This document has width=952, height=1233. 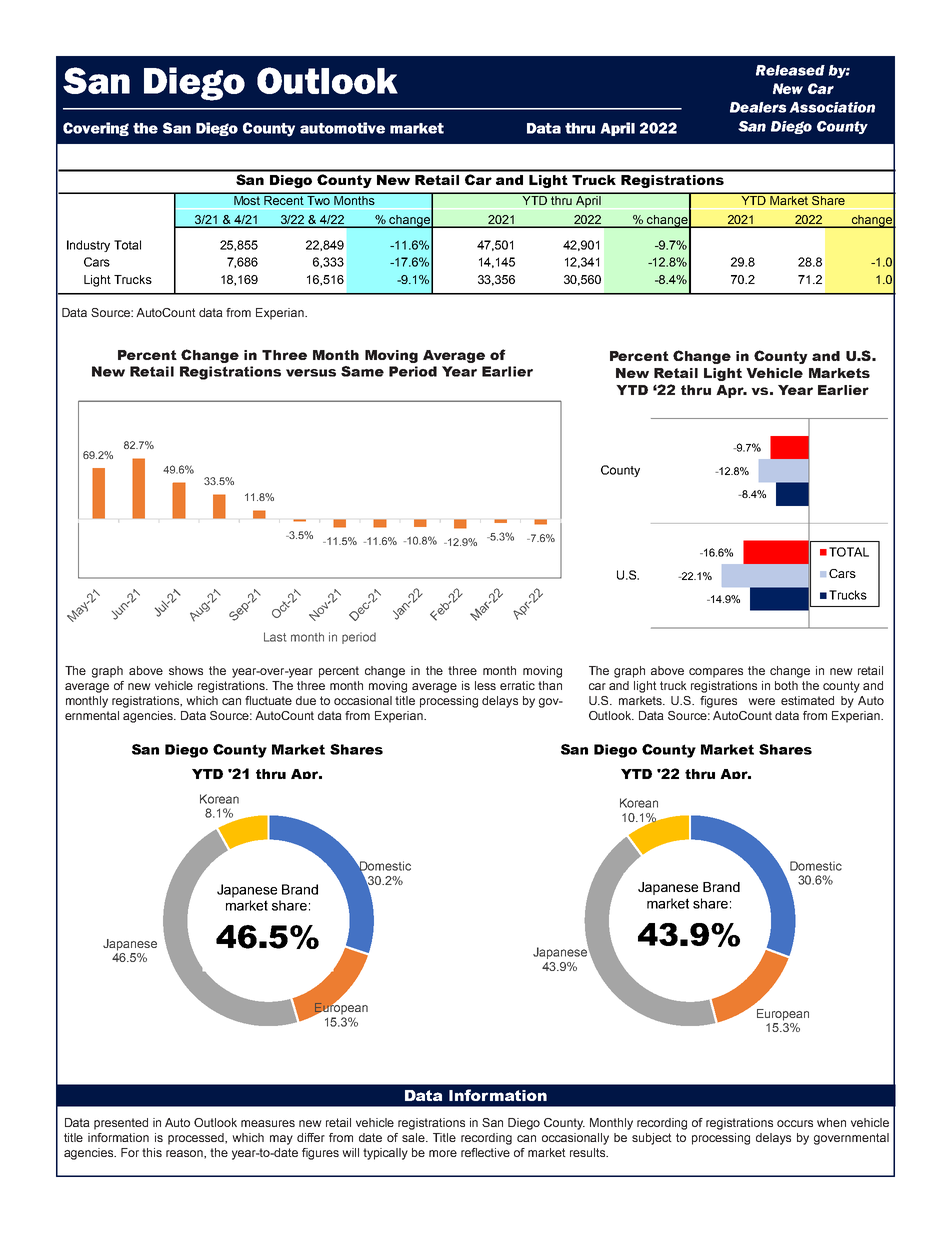 What do you see at coordinates (88, 246) in the document?
I see `Industry` at bounding box center [88, 246].
